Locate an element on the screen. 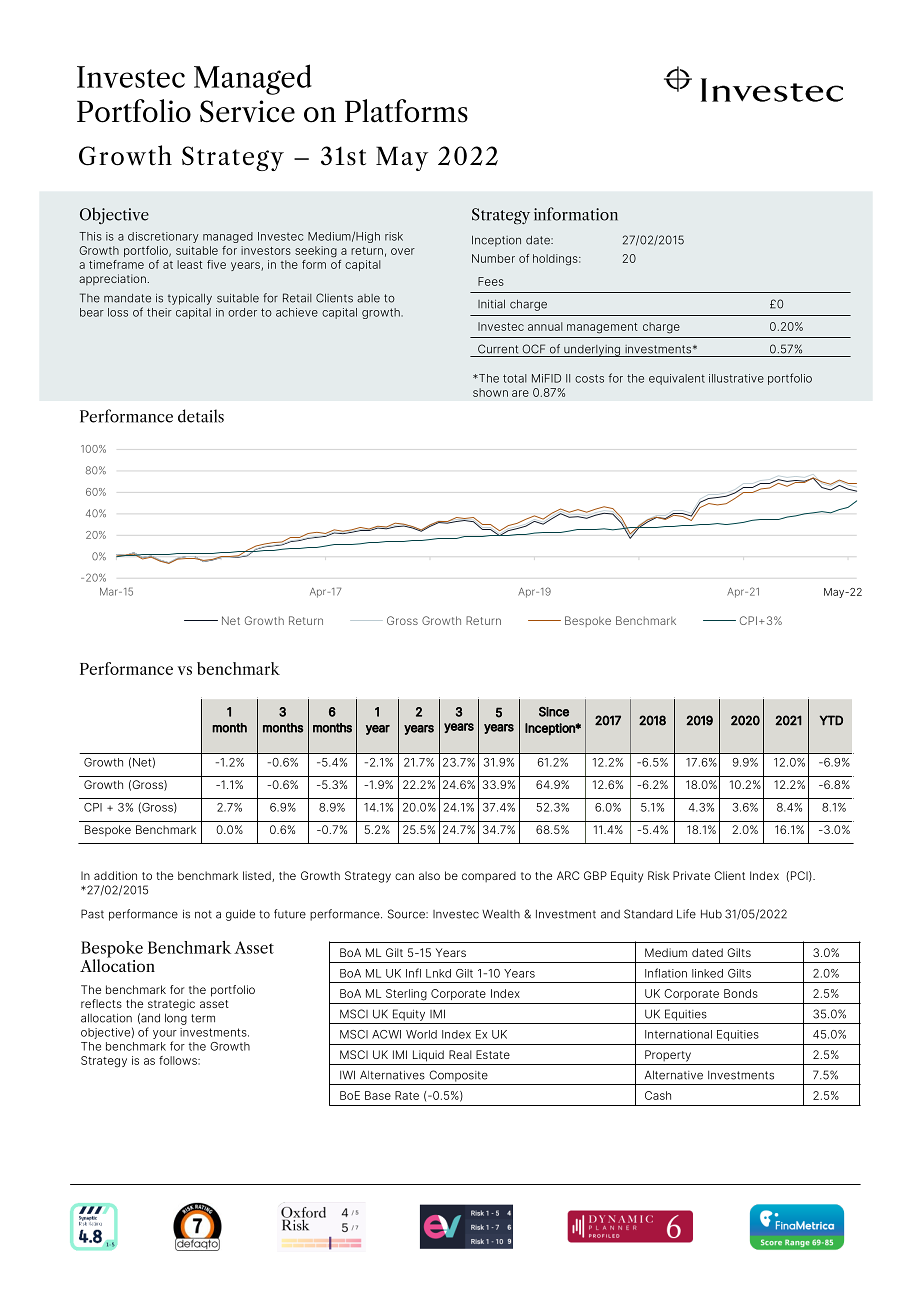 This screenshot has height=1316, width=911. Service is located at coordinates (247, 111).
